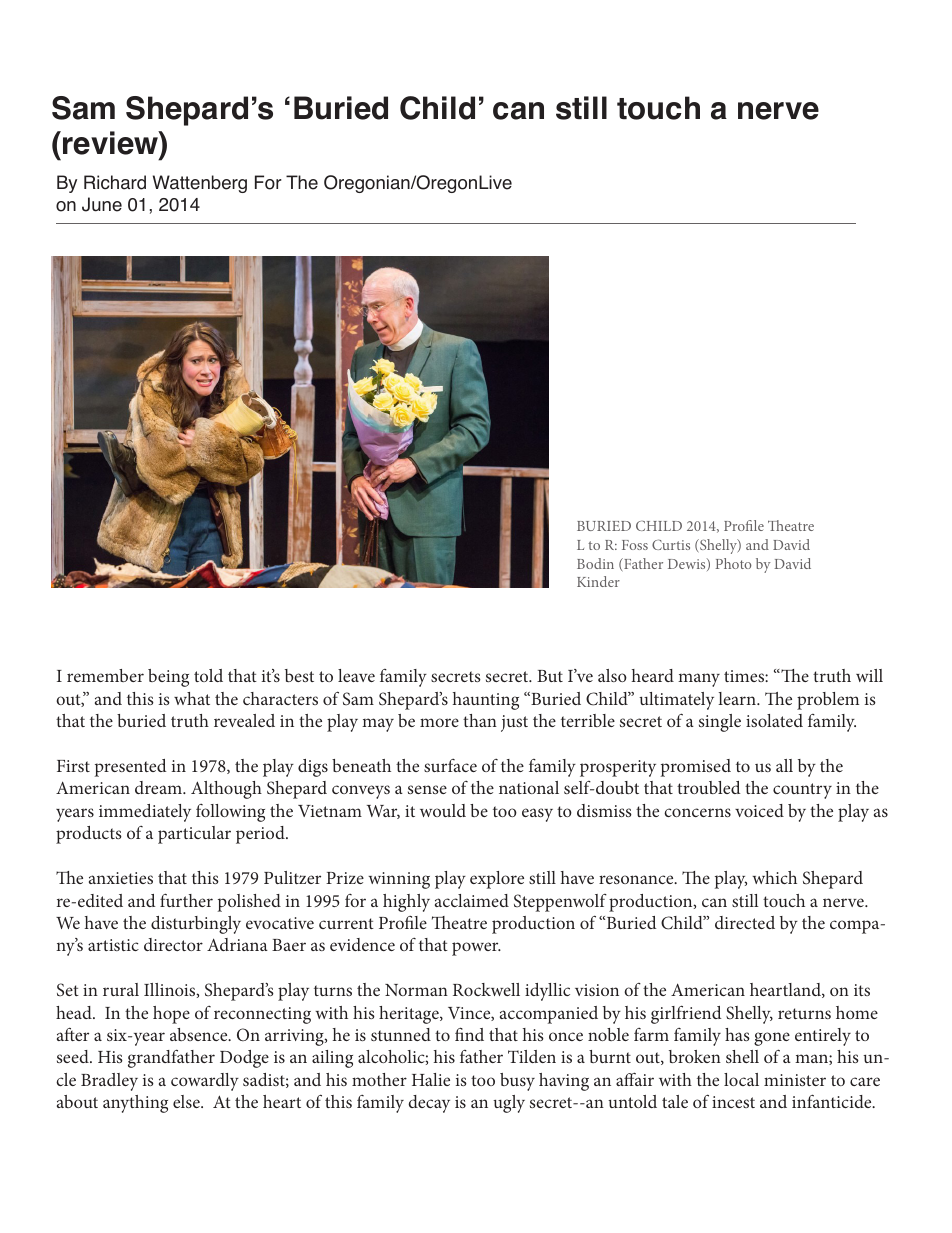 Image resolution: width=952 pixels, height=1233 pixels. What do you see at coordinates (168, 678) in the screenshot?
I see `being` at bounding box center [168, 678].
